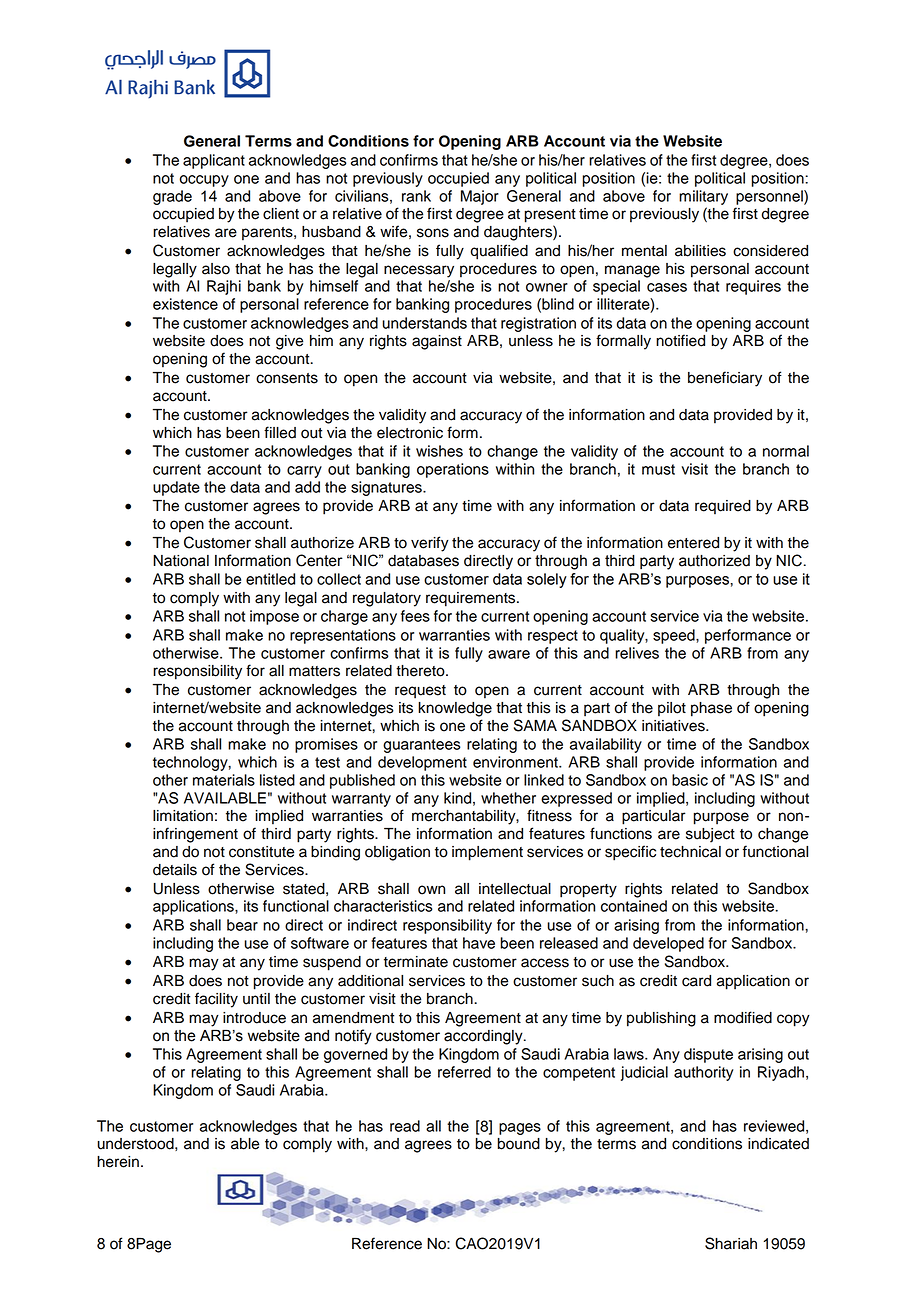 The width and height of the screenshot is (924, 1308). I want to click on Major, so click(480, 197).
